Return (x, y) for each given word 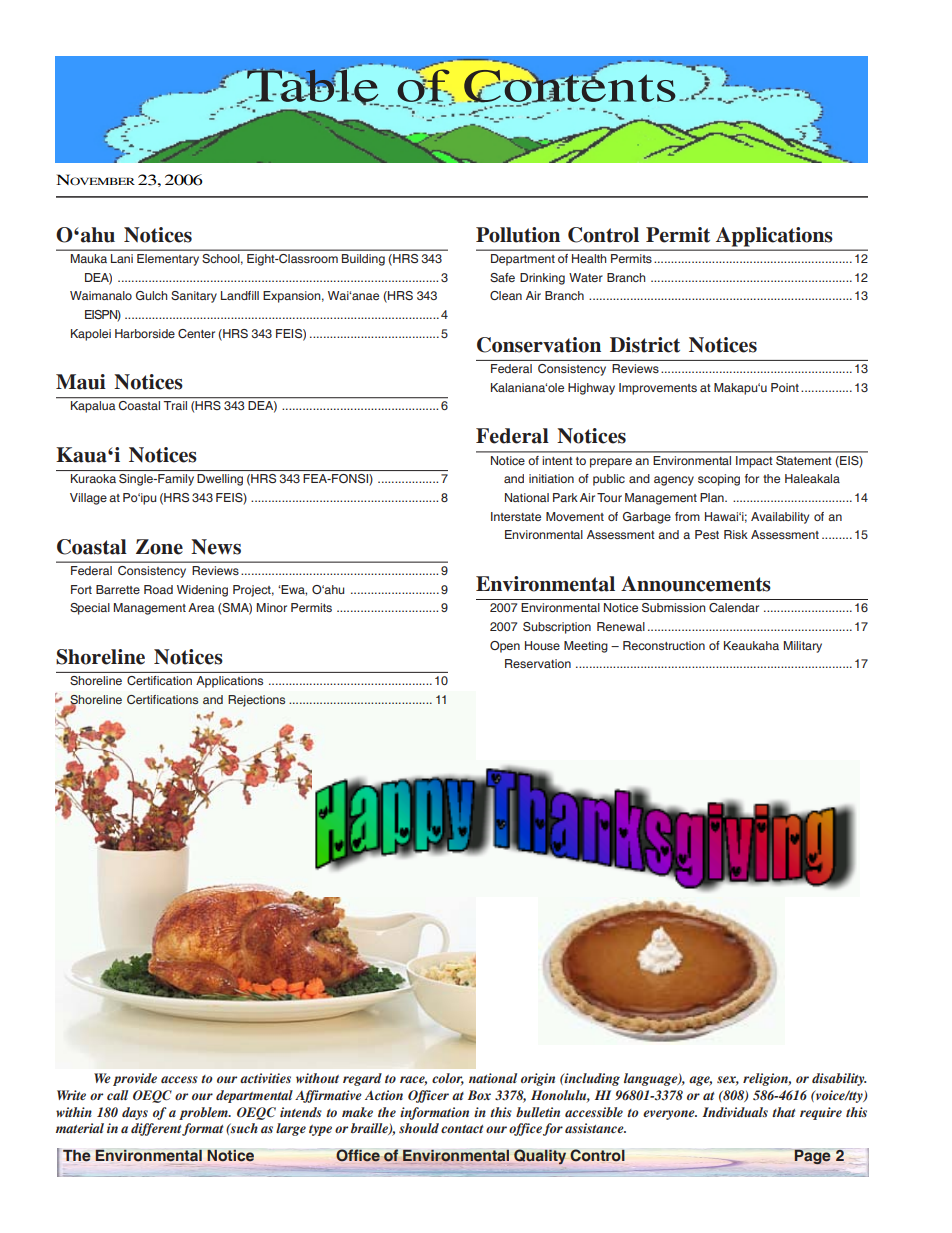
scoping (719, 480)
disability (839, 1079)
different (157, 1129)
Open (505, 647)
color (448, 1079)
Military (803, 647)
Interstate (516, 516)
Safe (502, 277)
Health (589, 258)
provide (135, 1079)
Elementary (168, 260)
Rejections (256, 701)
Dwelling (220, 480)
